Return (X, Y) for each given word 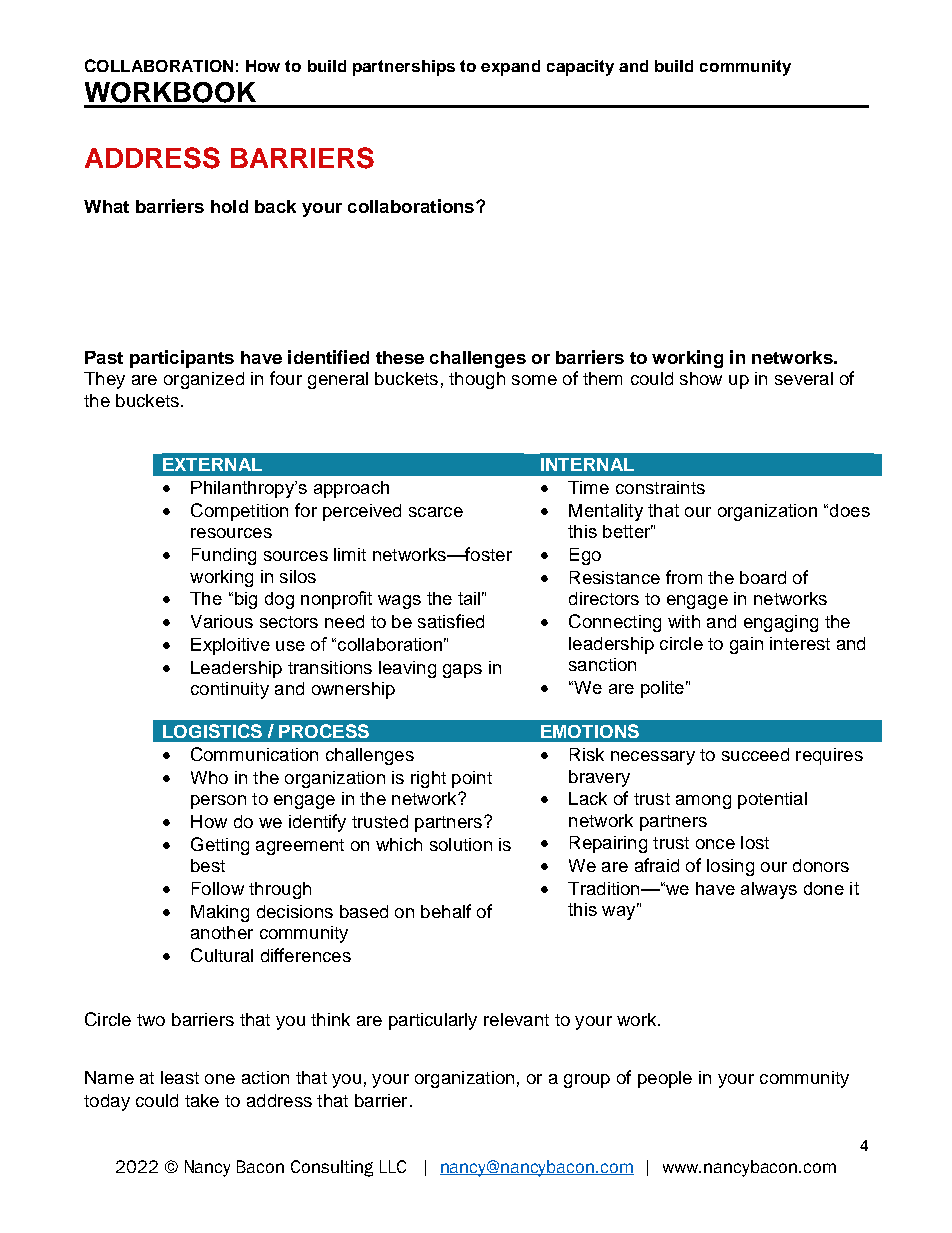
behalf (446, 911)
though (477, 380)
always (769, 890)
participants (182, 359)
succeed (755, 754)
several (804, 378)
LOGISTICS (212, 731)
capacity (580, 68)
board (763, 577)
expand (510, 68)
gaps (462, 671)
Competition (239, 512)
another (222, 932)
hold (229, 206)
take (202, 1100)
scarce (436, 512)
